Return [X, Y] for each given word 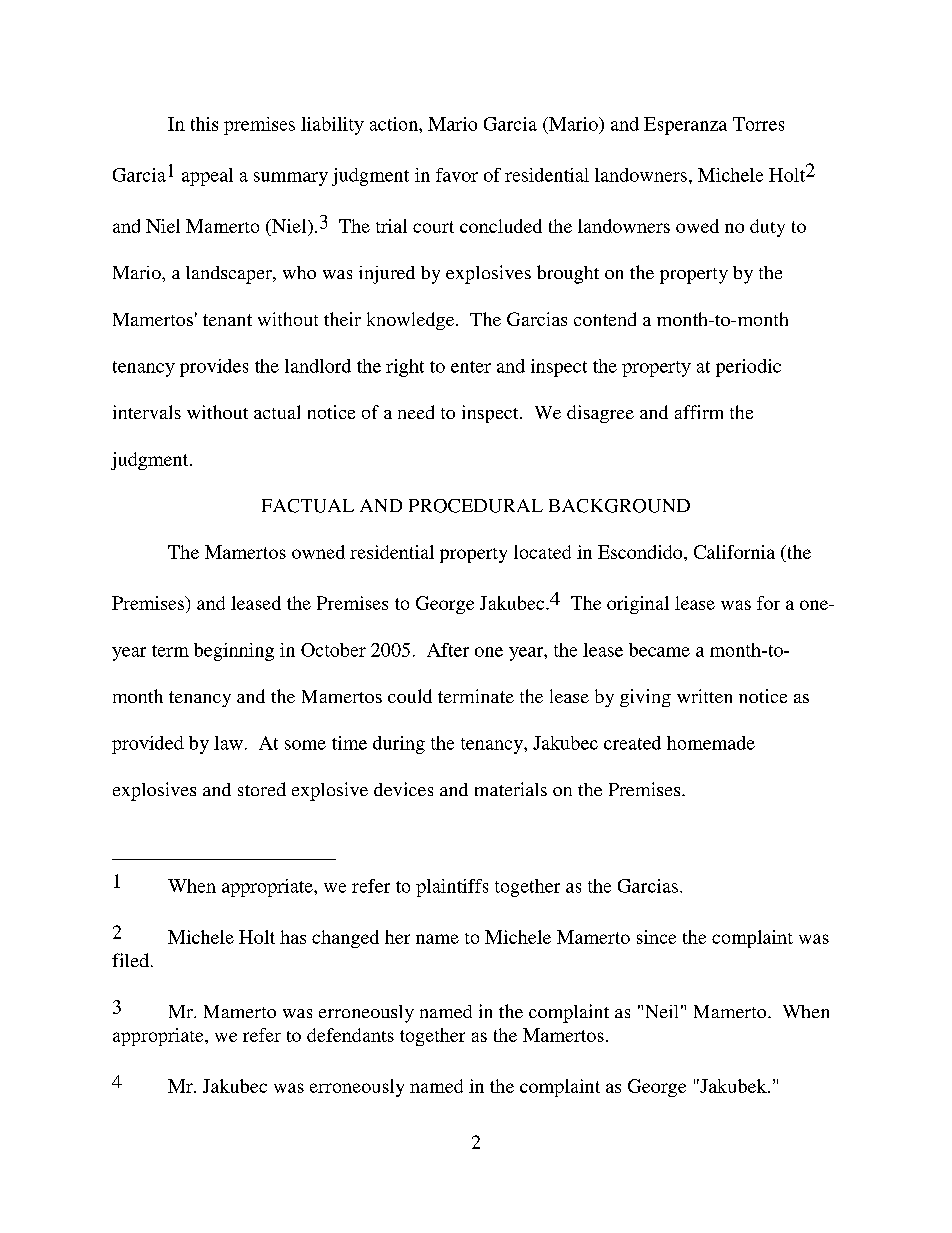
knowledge [412, 321]
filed [130, 960]
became [659, 650]
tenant [227, 320]
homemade [711, 743]
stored [262, 789]
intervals [147, 412]
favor [457, 175]
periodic [748, 368]
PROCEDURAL [476, 506]
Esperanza [685, 126]
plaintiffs [452, 888]
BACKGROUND [619, 506]
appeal [207, 177]
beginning [234, 652]
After [448, 650]
